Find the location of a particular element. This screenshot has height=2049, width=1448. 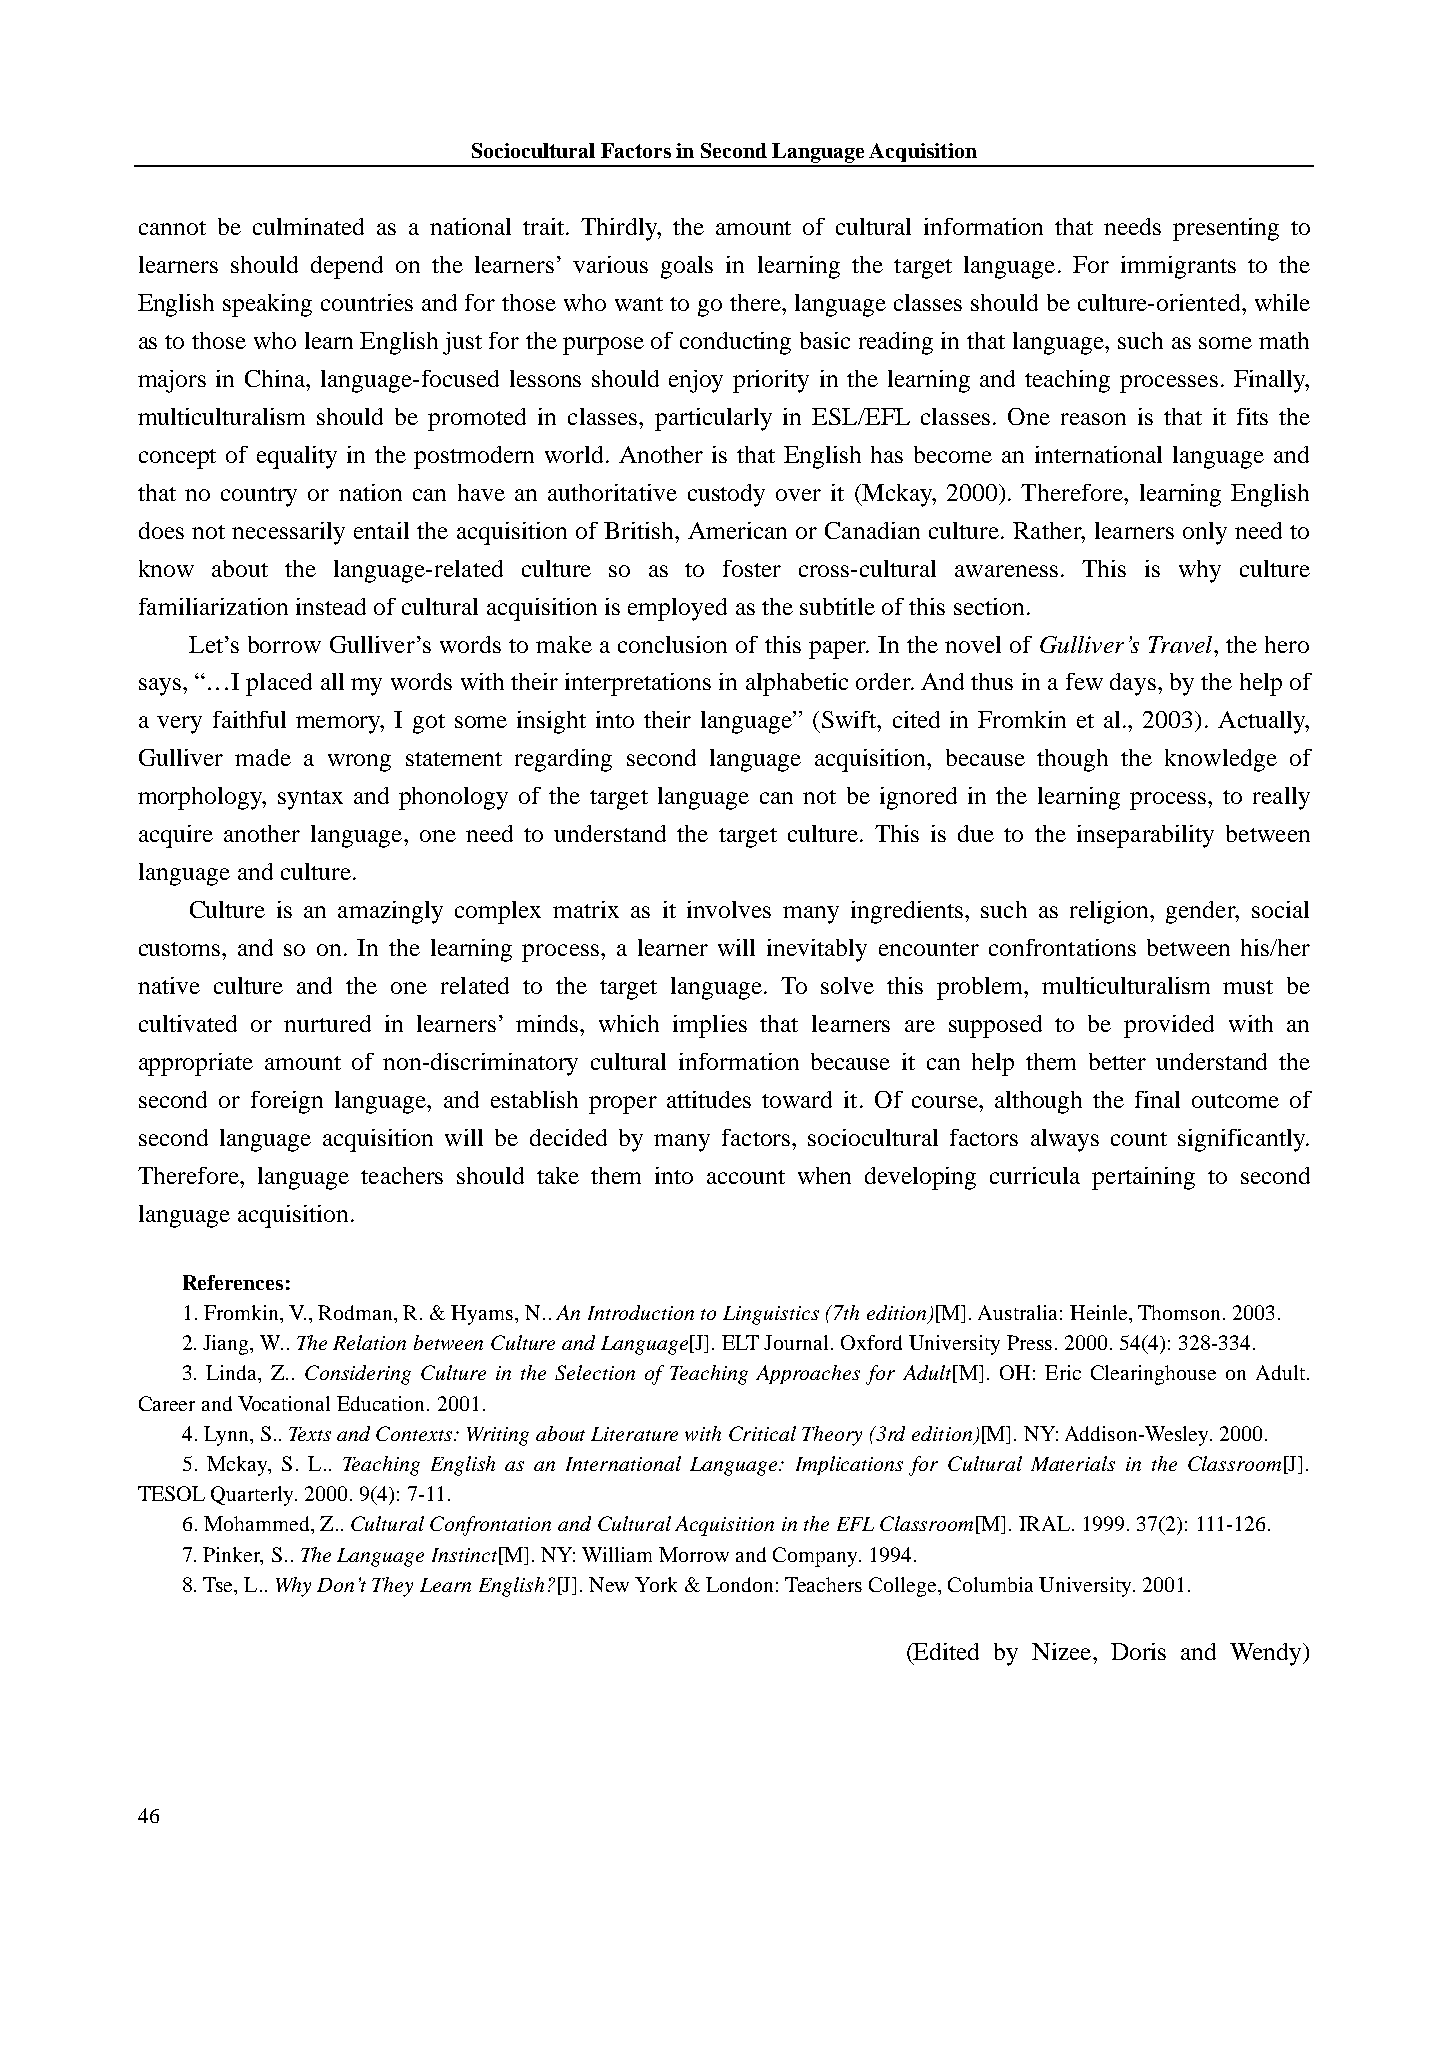

Doris is located at coordinates (1138, 1651).
